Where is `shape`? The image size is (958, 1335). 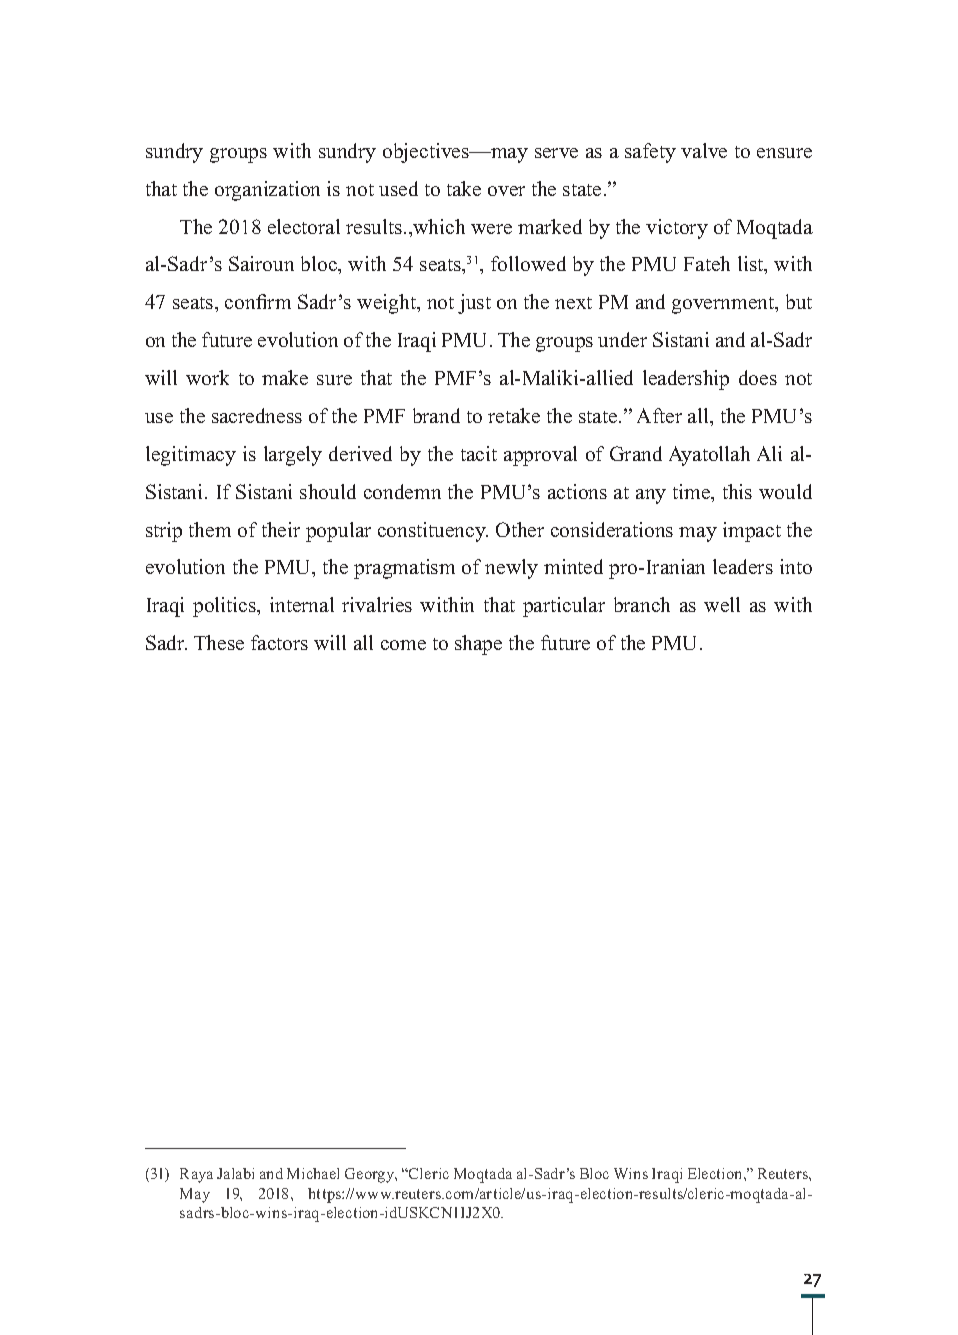
shape is located at coordinates (478, 645).
